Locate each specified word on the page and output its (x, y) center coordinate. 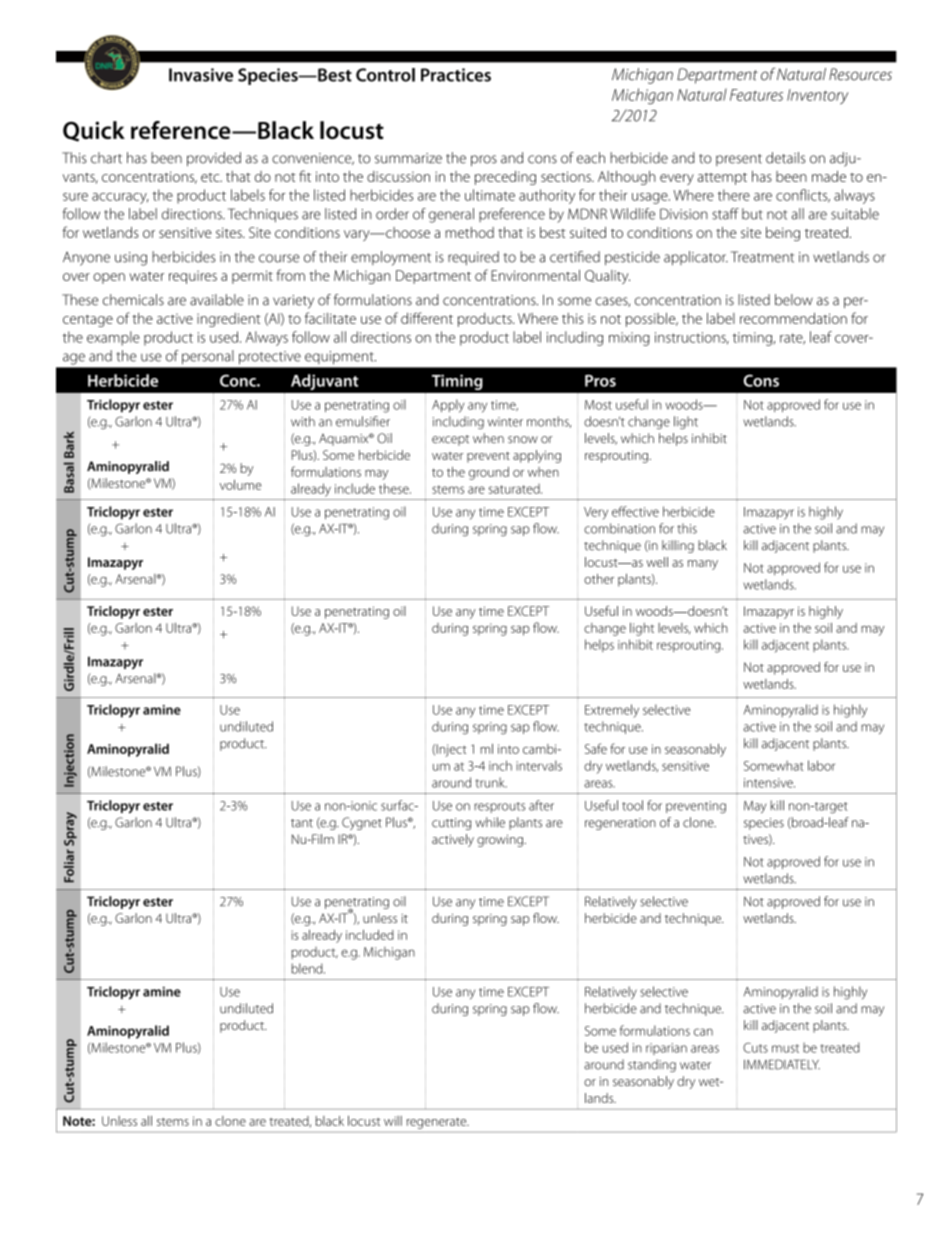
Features (756, 95)
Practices (456, 75)
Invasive (201, 75)
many (703, 565)
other (599, 579)
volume (241, 485)
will (393, 1121)
